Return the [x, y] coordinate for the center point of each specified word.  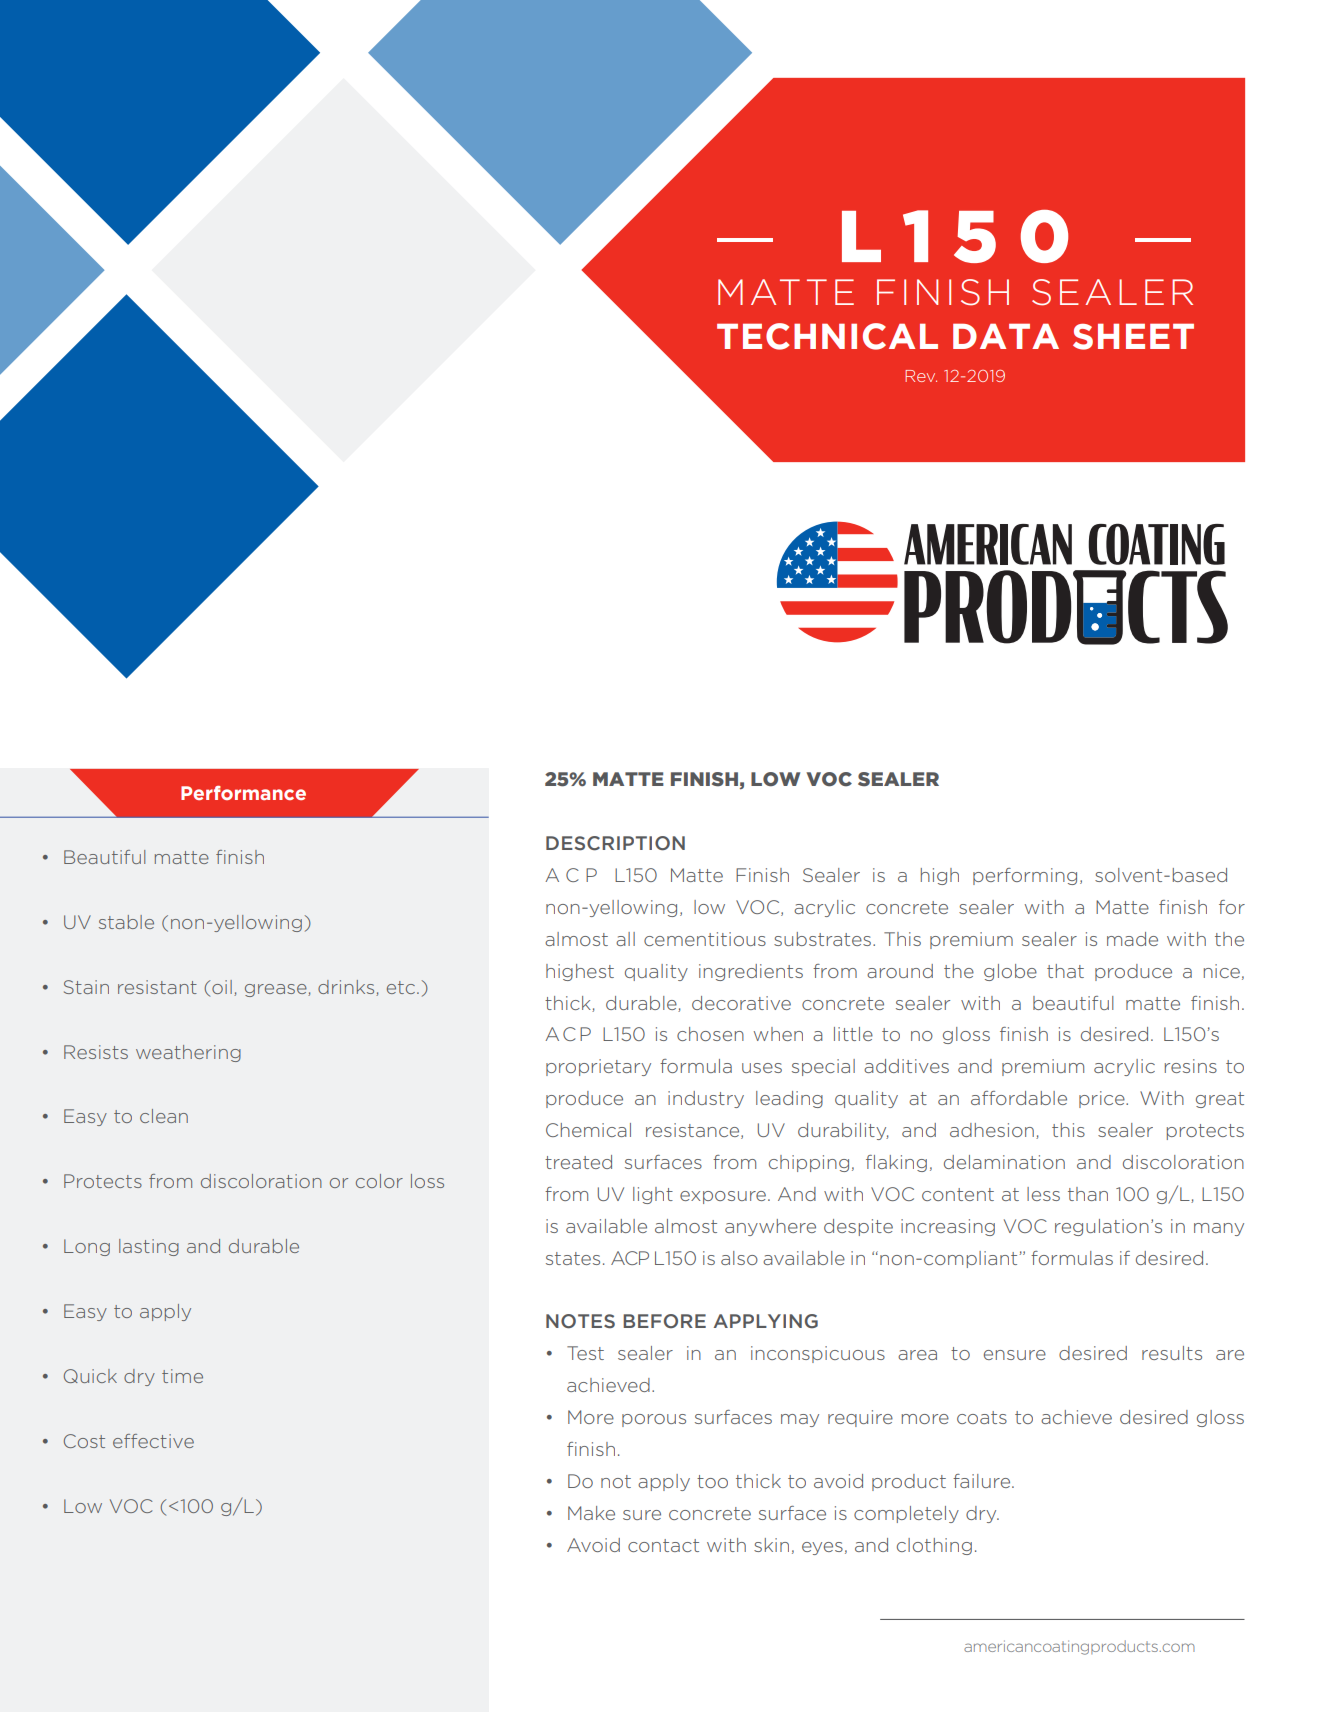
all [625, 939]
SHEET [1133, 336]
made [1132, 939]
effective [153, 1441]
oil [222, 987]
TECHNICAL [827, 336]
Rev [921, 376]
